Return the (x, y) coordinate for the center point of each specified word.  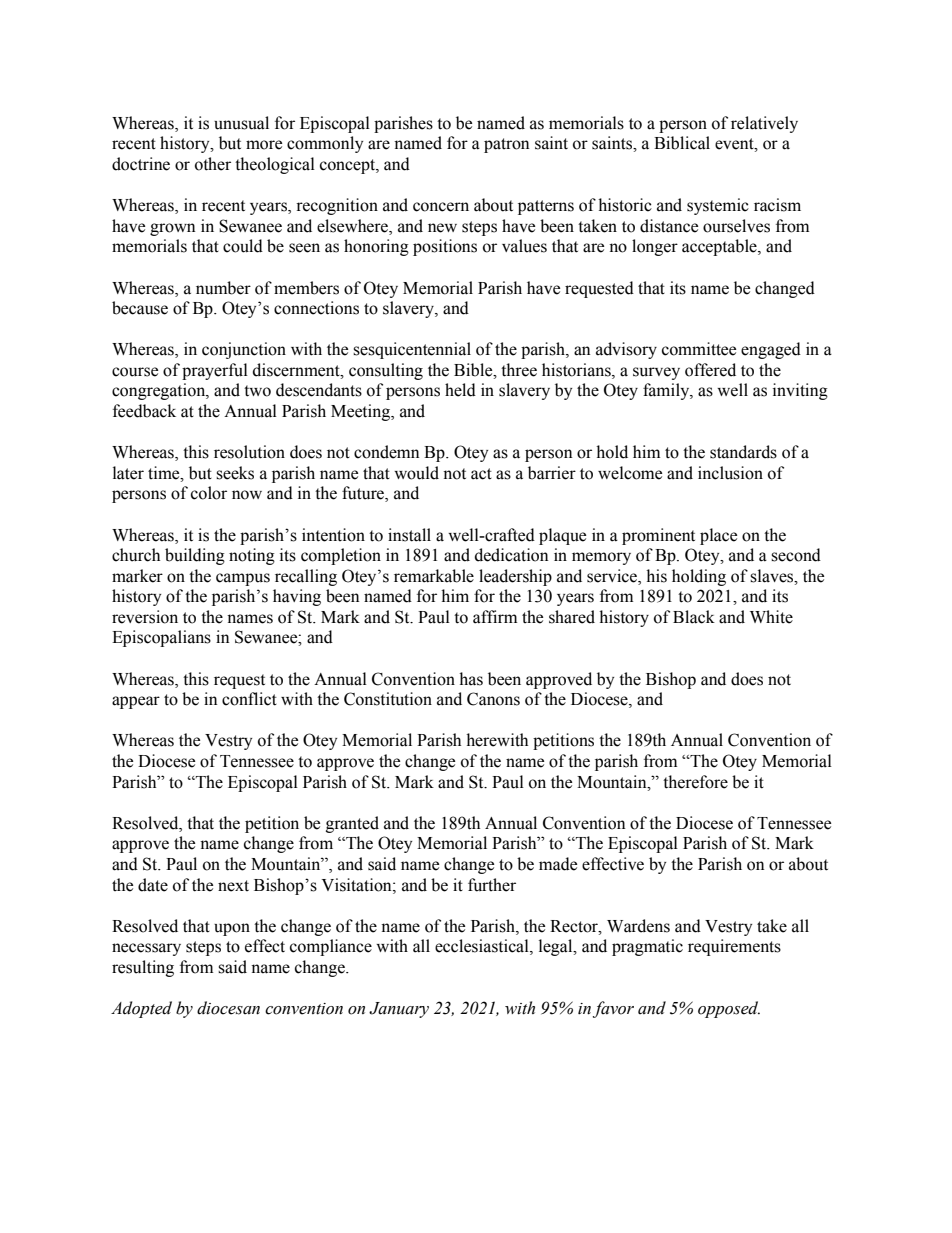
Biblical (682, 143)
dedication (511, 555)
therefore (695, 782)
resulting (143, 968)
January (399, 1010)
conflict (249, 699)
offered (710, 370)
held (460, 390)
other (213, 164)
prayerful (215, 371)
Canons (493, 699)
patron (506, 145)
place (718, 536)
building (195, 556)
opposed (729, 1009)
